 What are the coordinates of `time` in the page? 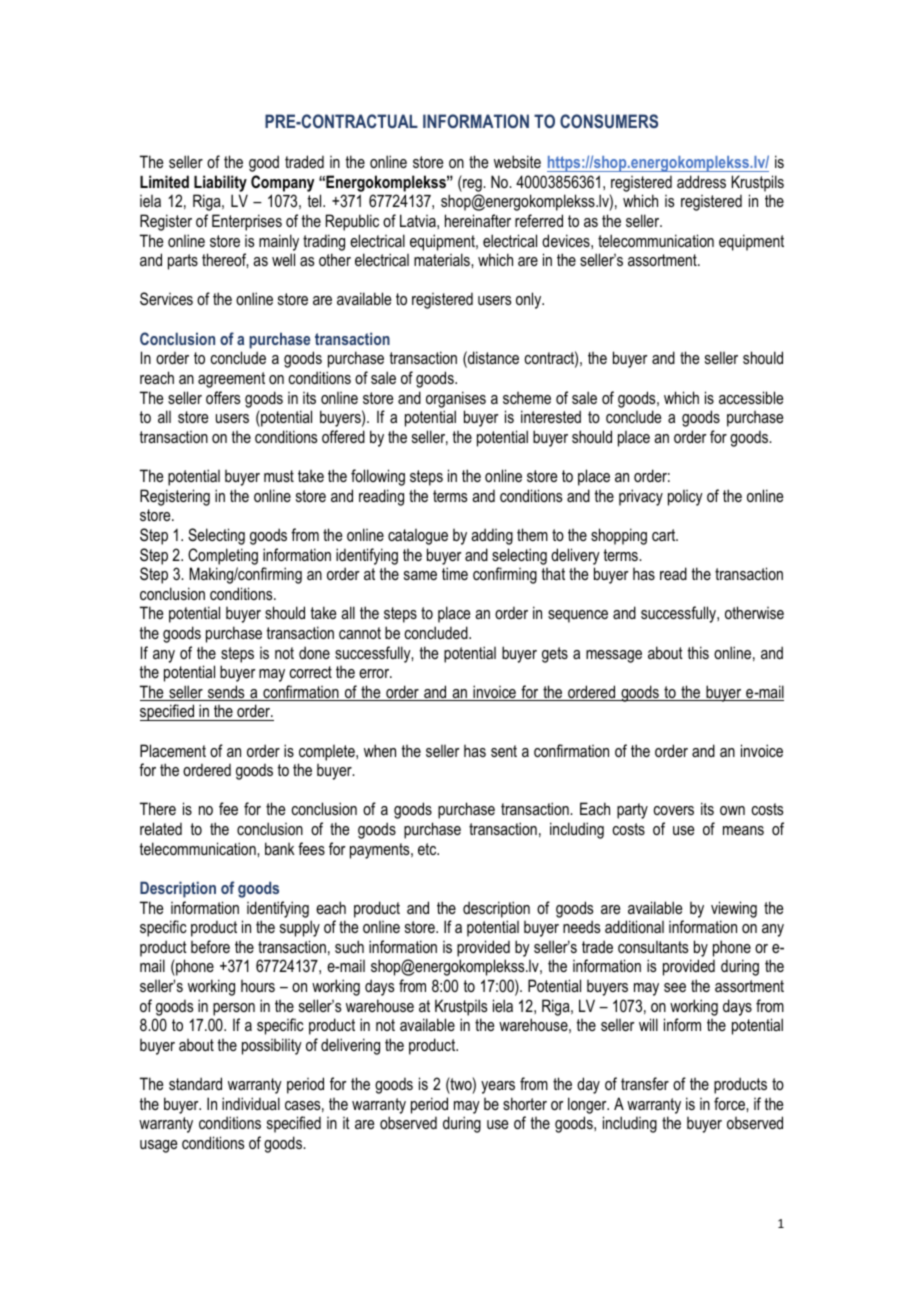 It's located at (455, 573).
